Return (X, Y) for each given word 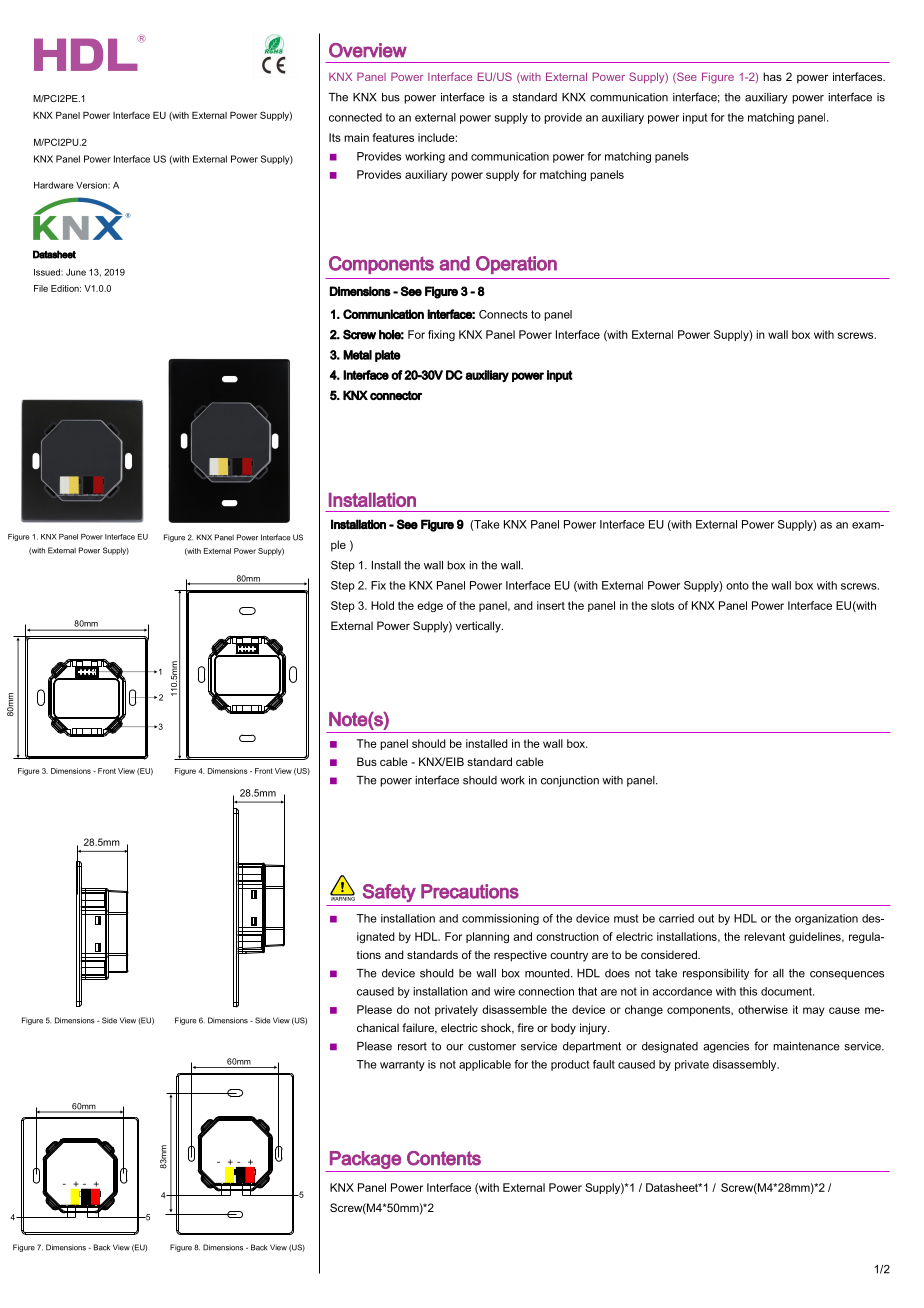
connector (396, 395)
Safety (389, 893)
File (41, 288)
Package (365, 1160)
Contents (444, 1158)
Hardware (54, 185)
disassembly (746, 1065)
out (706, 918)
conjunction (570, 781)
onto (737, 585)
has (772, 76)
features (393, 137)
